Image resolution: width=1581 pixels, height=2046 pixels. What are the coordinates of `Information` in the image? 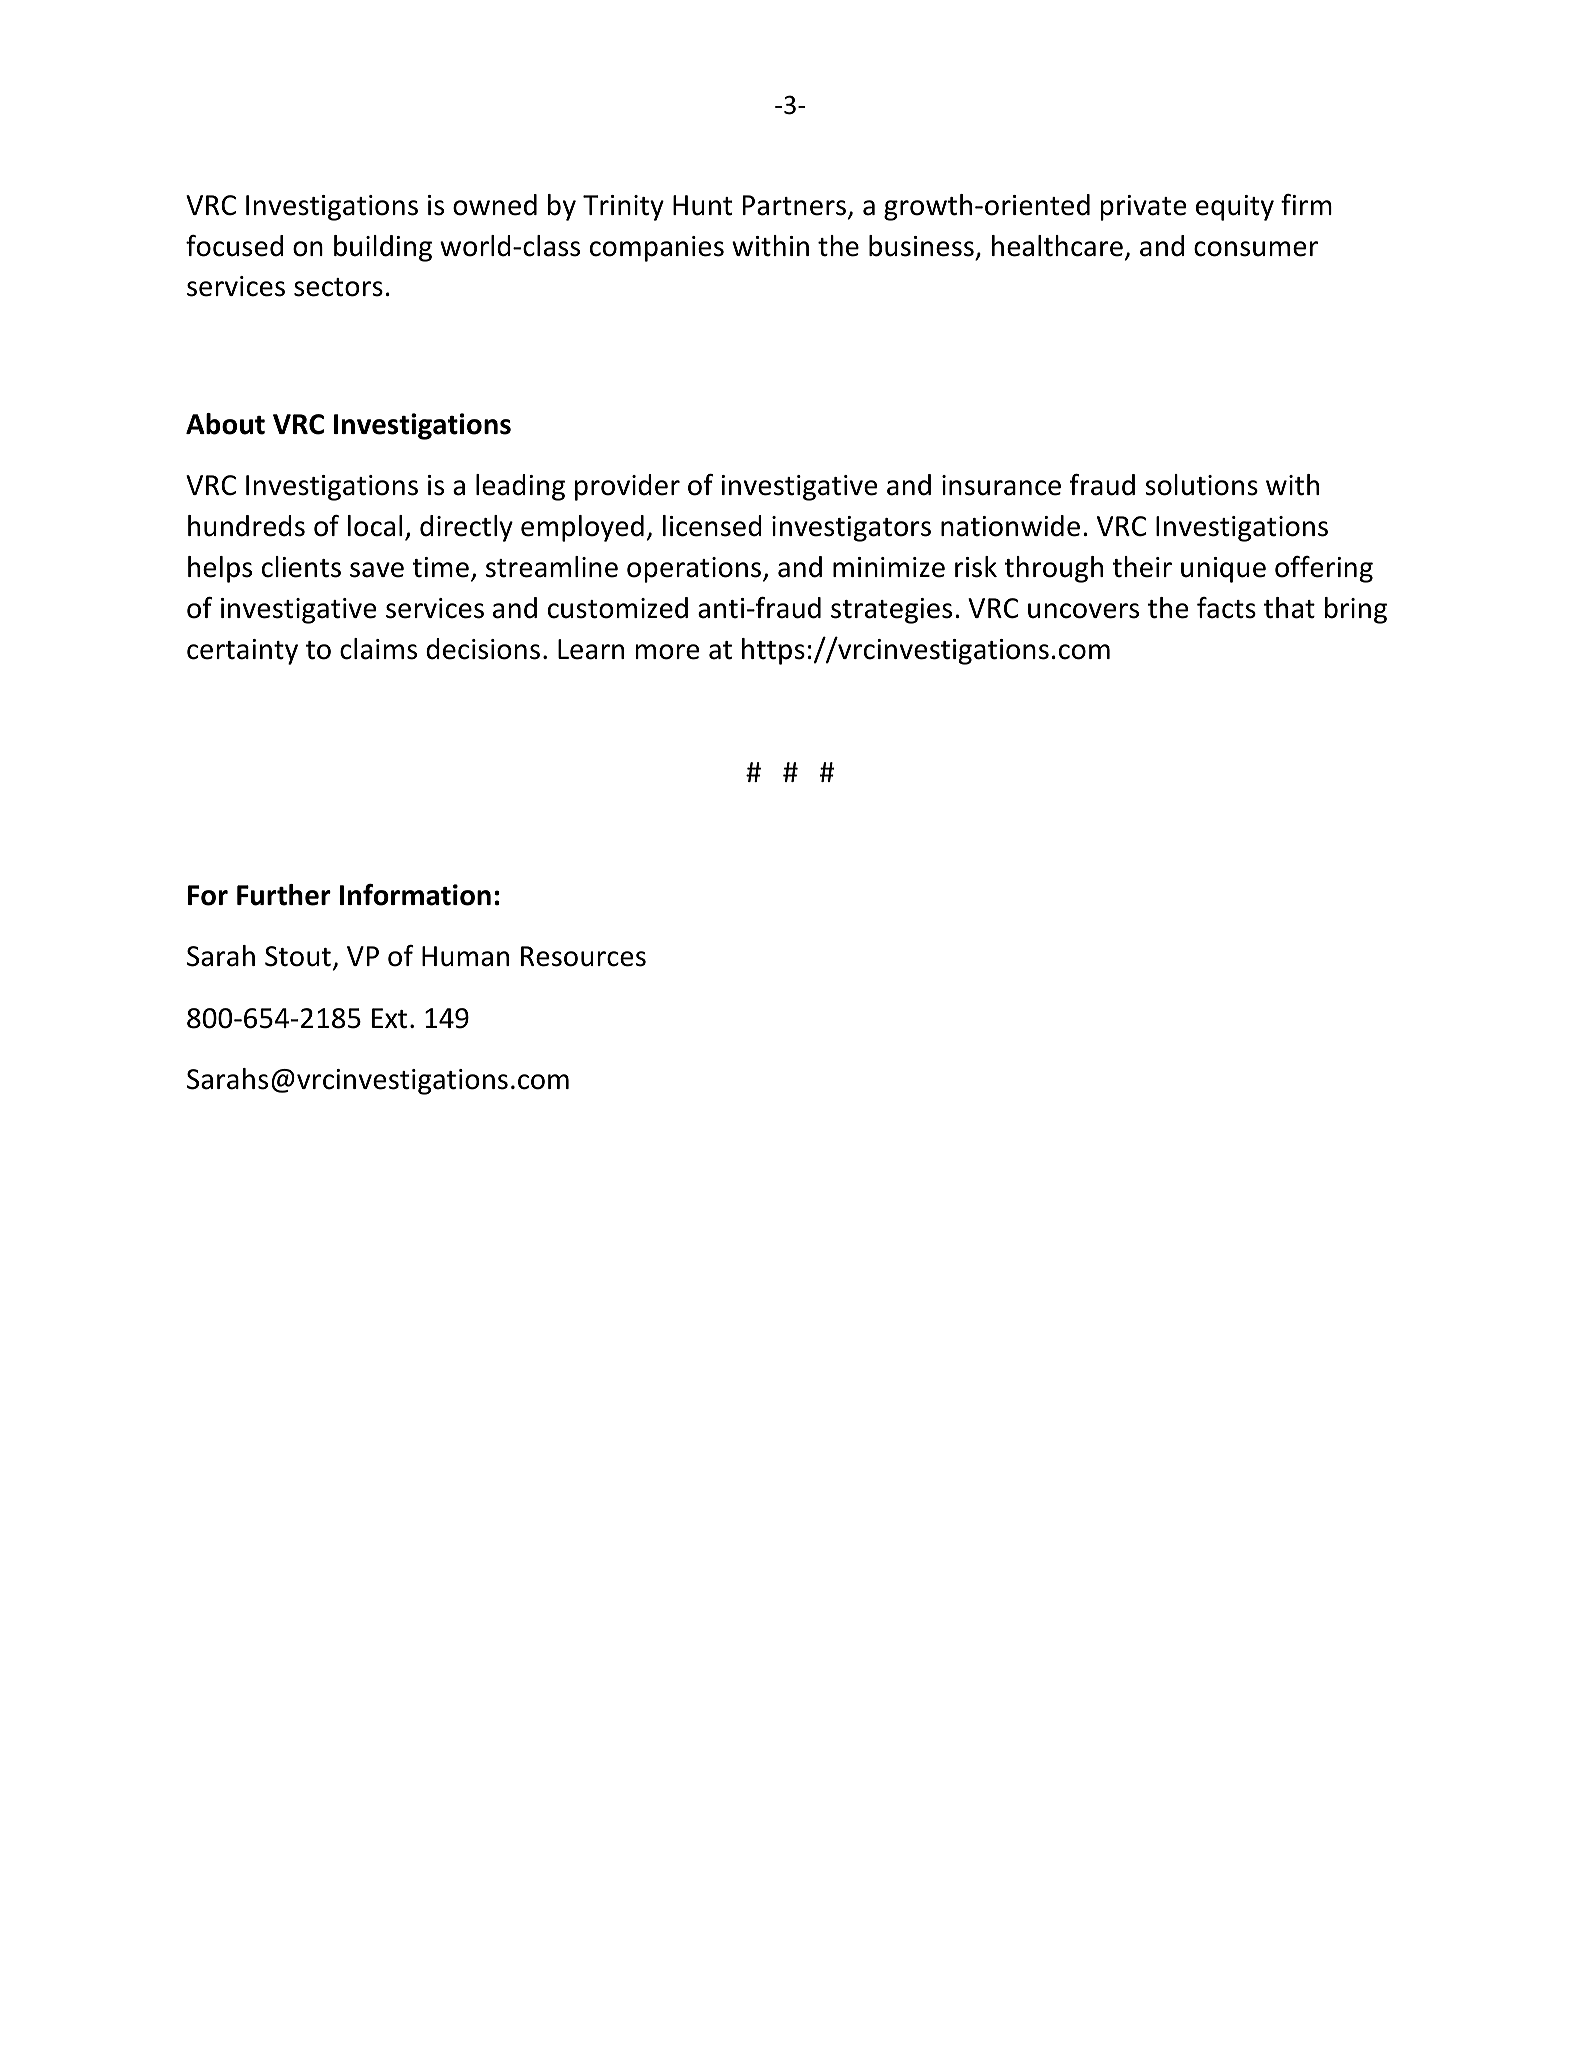 It's located at (415, 895).
